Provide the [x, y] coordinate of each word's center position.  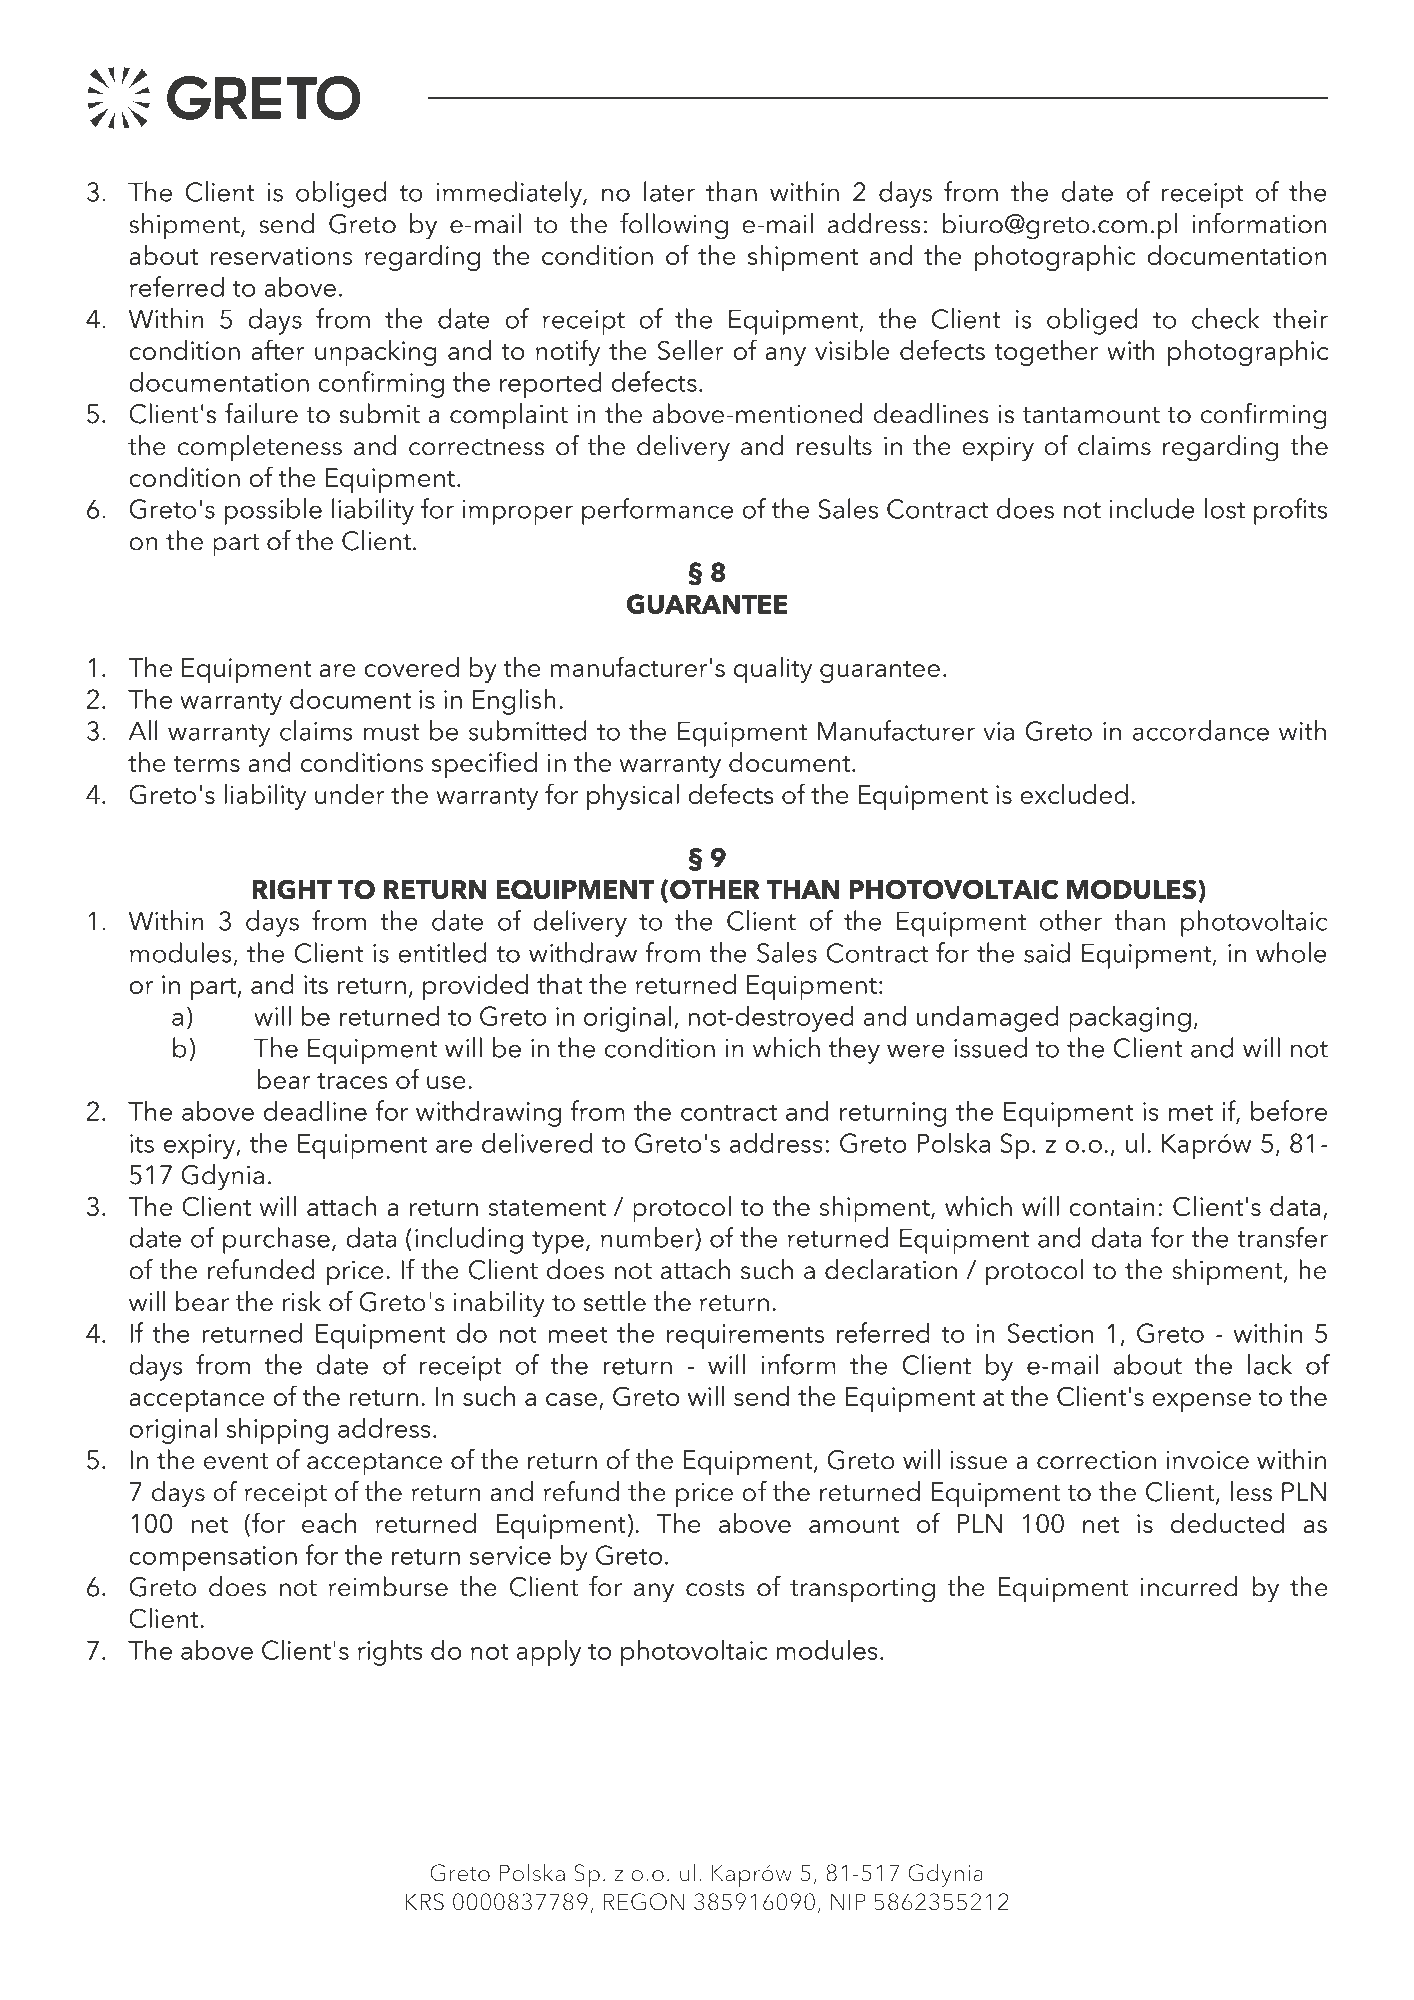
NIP [848, 1901]
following [674, 226]
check [1226, 318]
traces [352, 1081]
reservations [281, 255]
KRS [424, 1902]
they [854, 1050]
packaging [1130, 1018]
